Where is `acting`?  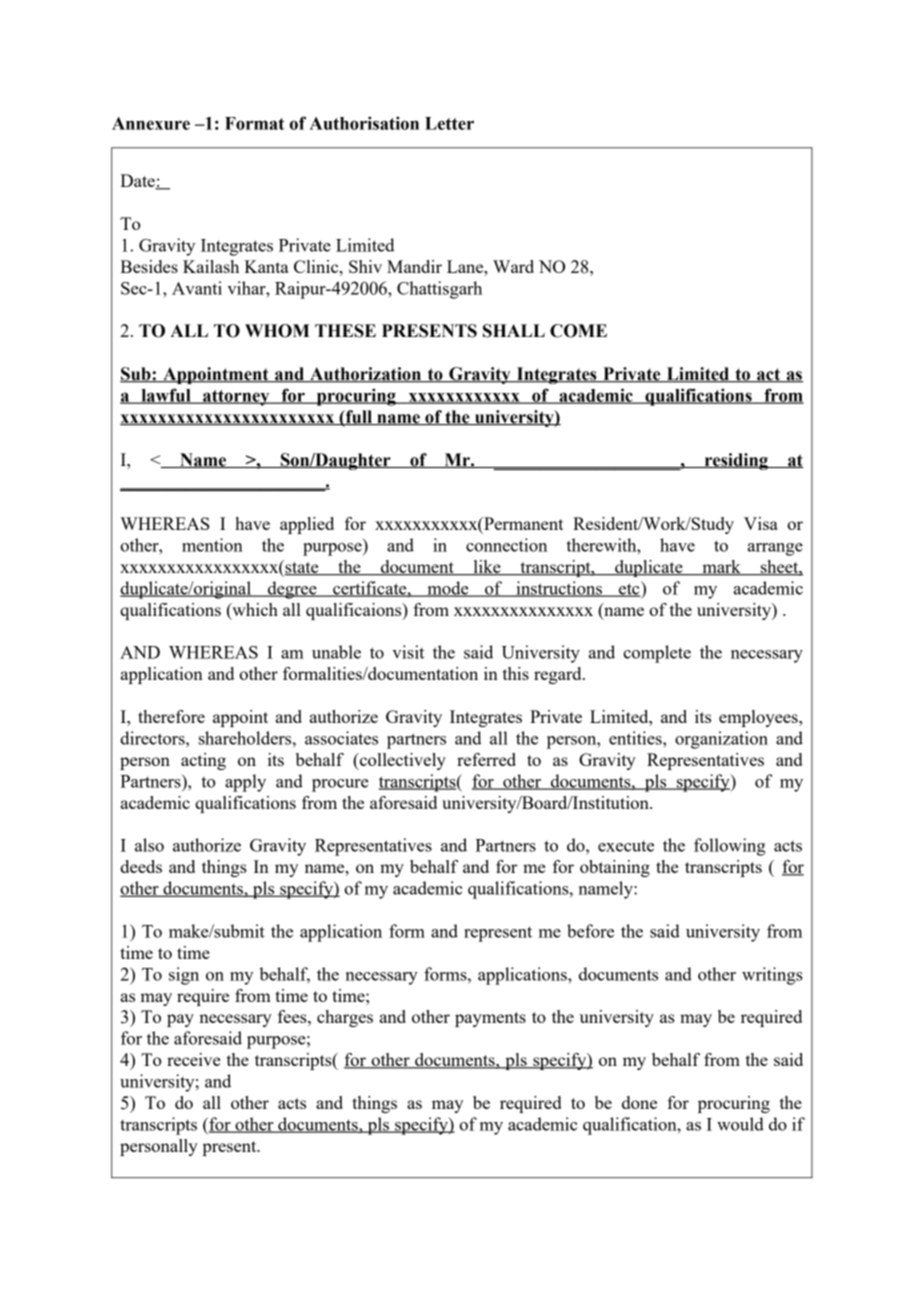 acting is located at coordinates (203, 761).
